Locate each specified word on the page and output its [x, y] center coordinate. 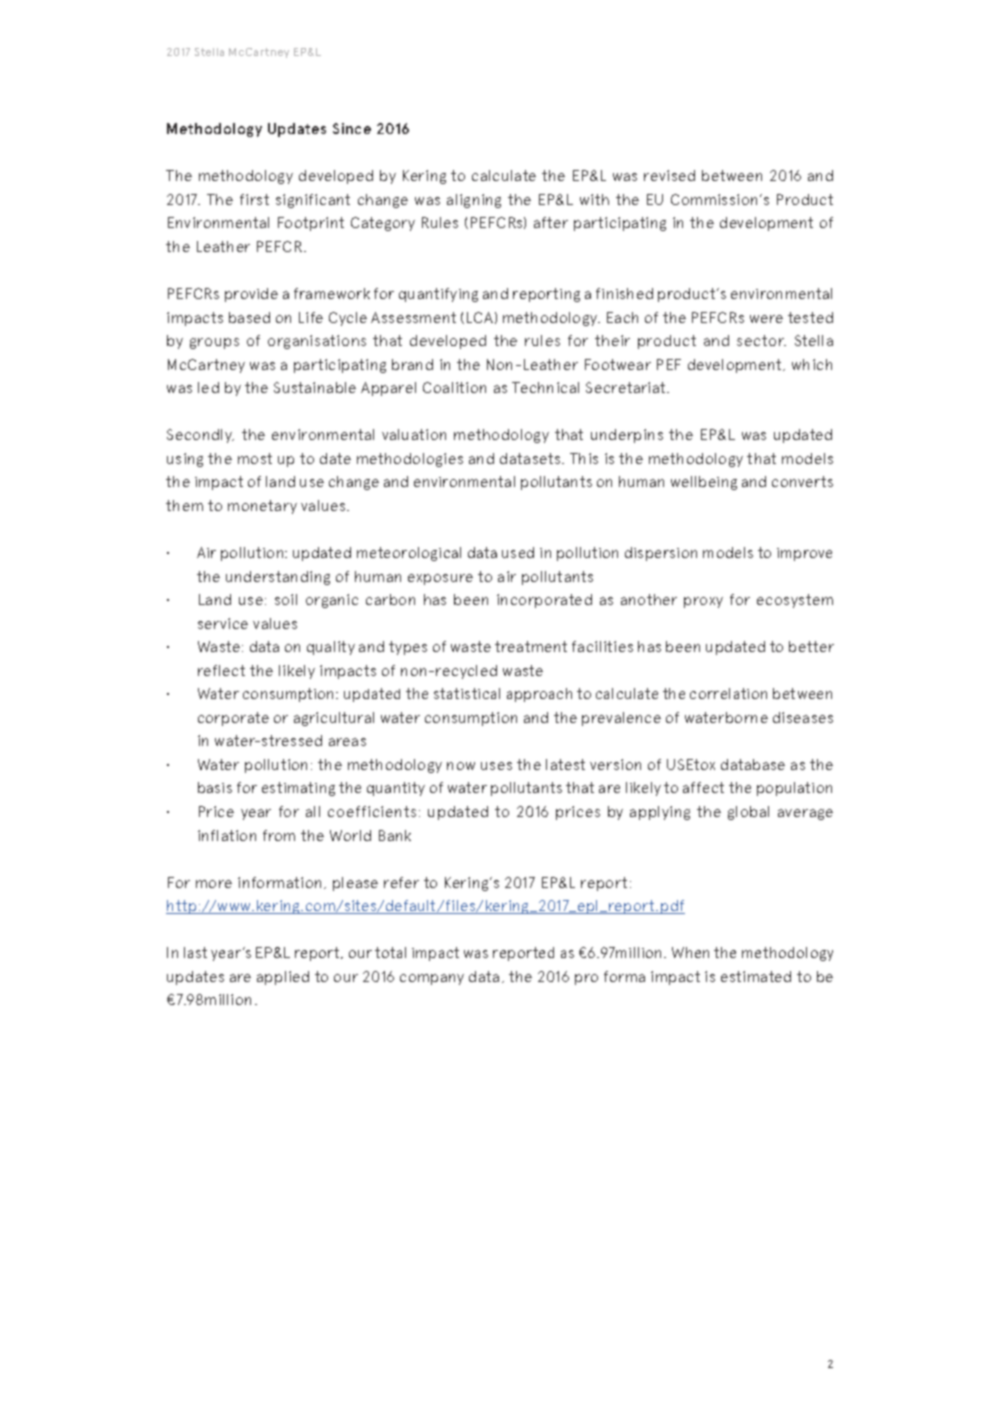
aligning [474, 201]
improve [804, 554]
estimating [298, 789]
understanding [278, 578]
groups [214, 343]
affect [703, 787]
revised [669, 175]
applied [283, 978]
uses [496, 766]
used [518, 552]
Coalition [454, 387]
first [254, 199]
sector [761, 340]
